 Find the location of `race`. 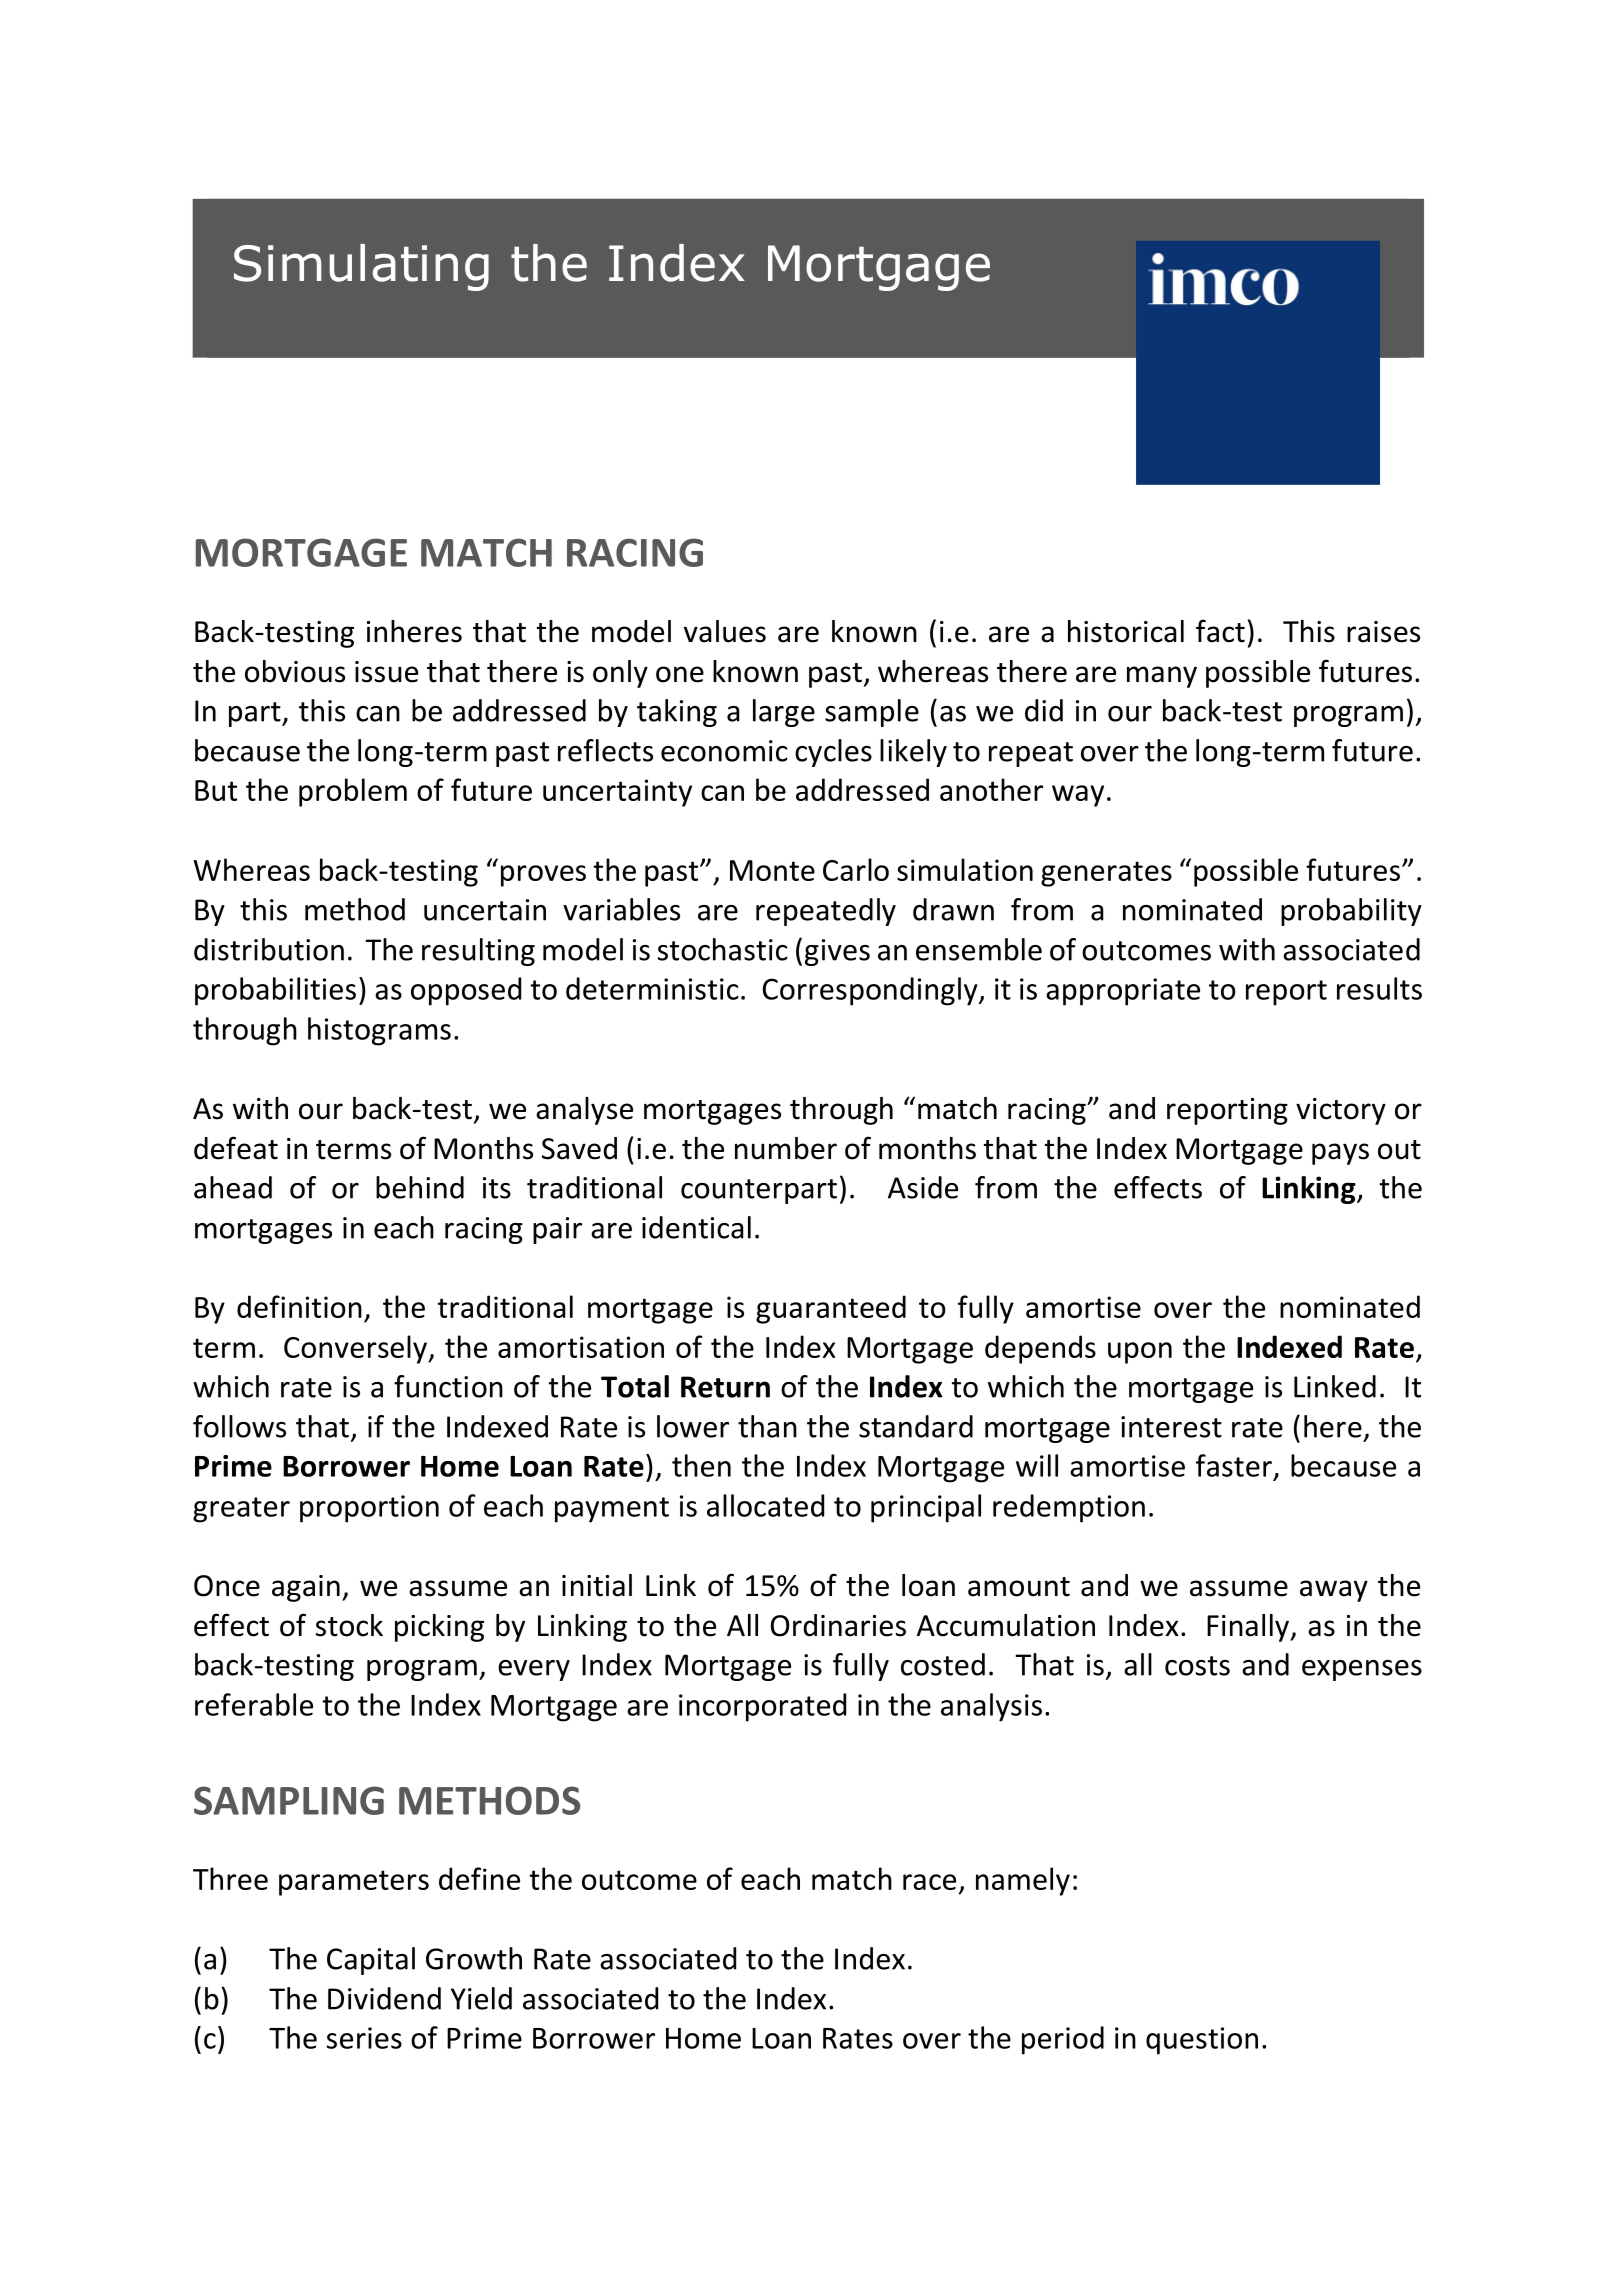

race is located at coordinates (929, 1882).
